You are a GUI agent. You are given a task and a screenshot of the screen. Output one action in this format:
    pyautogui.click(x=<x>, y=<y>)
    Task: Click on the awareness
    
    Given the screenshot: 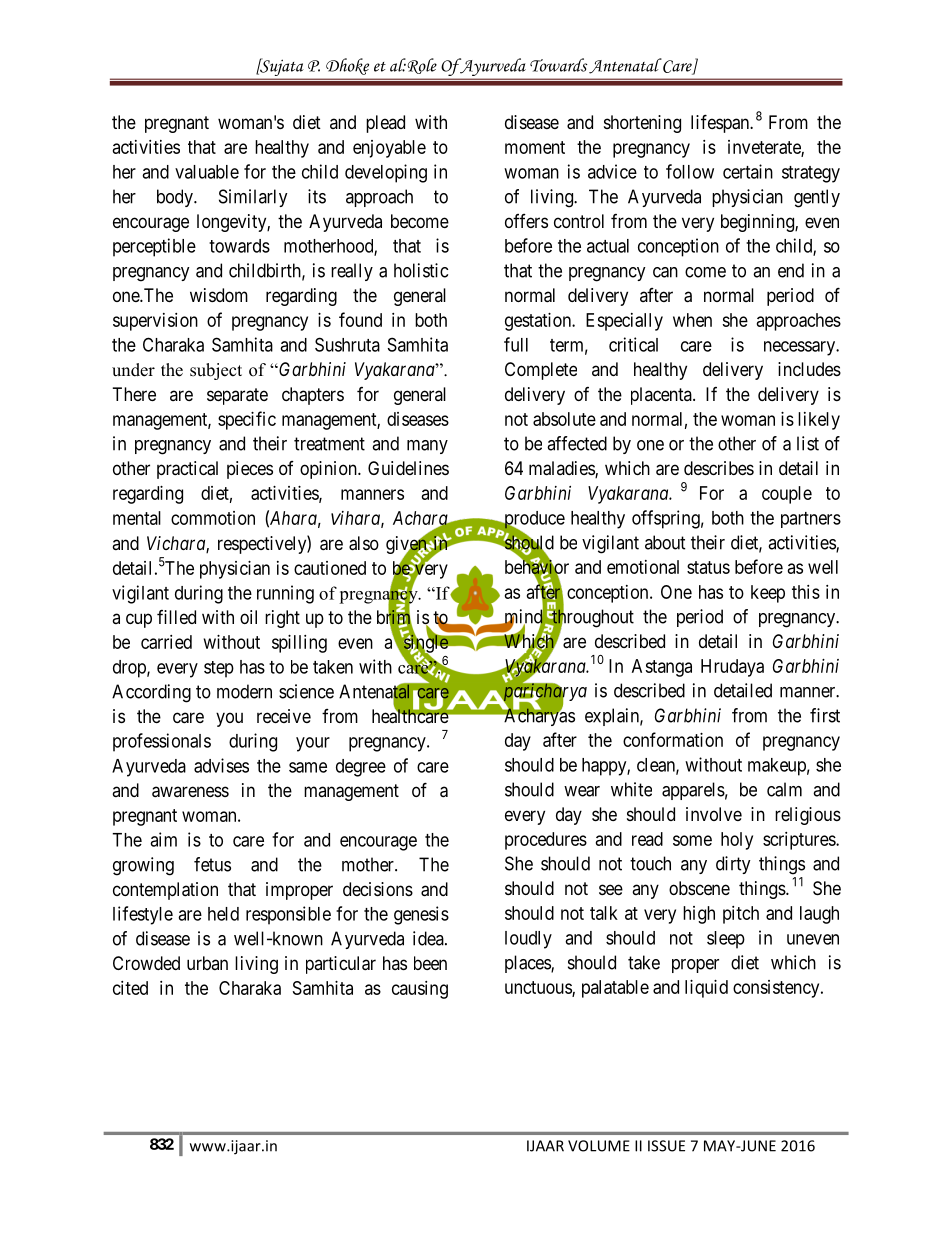 What is the action you would take?
    pyautogui.click(x=190, y=792)
